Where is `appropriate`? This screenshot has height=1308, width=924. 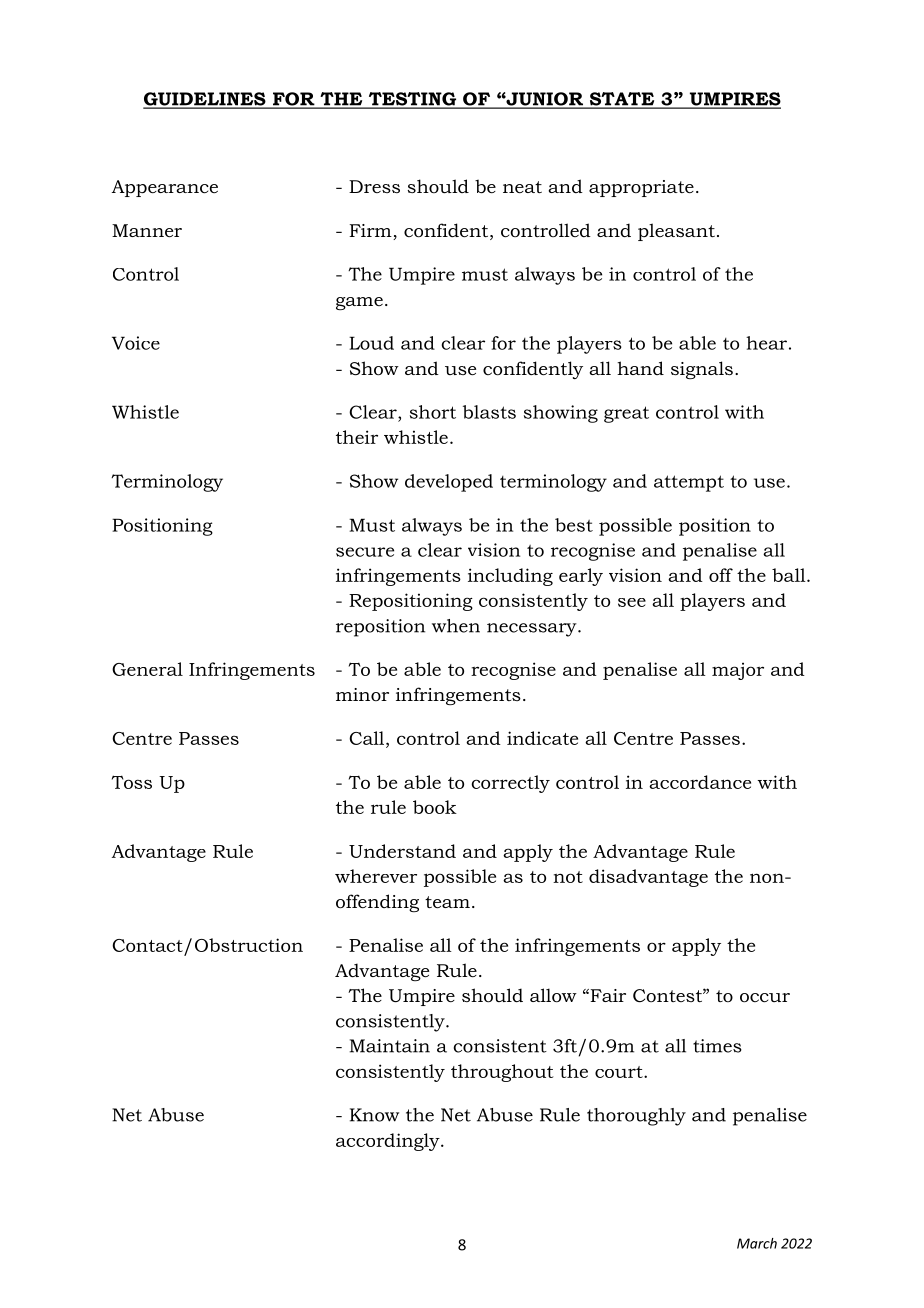 appropriate is located at coordinates (641, 188).
